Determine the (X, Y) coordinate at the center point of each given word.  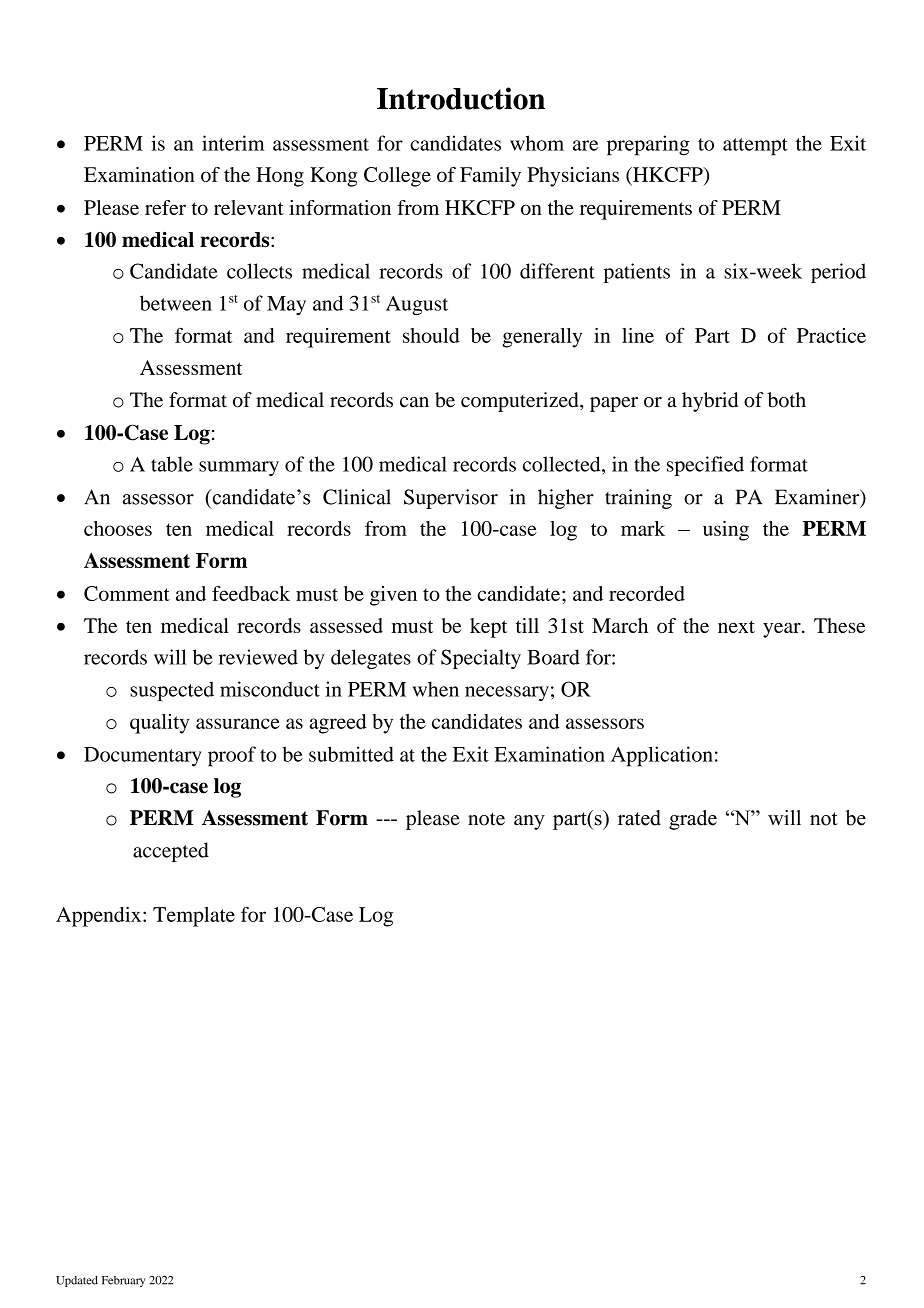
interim (233, 143)
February (123, 1281)
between (176, 303)
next (736, 626)
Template (194, 917)
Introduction (461, 98)
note (486, 819)
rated (639, 818)
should (431, 335)
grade (693, 820)
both (787, 400)
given (393, 596)
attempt (755, 147)
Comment (127, 593)
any (529, 822)
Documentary (143, 757)
